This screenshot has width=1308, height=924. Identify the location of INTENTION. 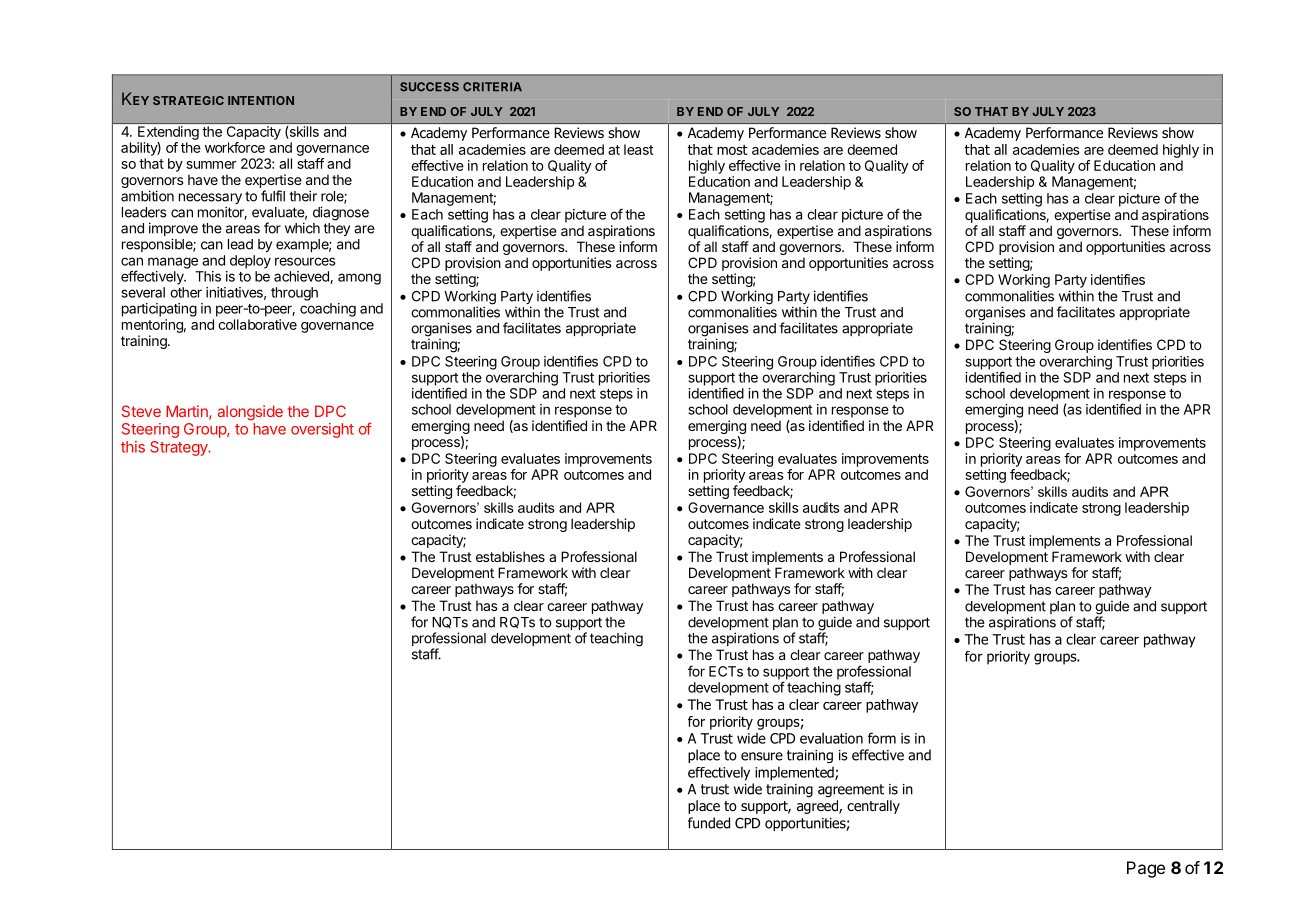
(261, 100).
